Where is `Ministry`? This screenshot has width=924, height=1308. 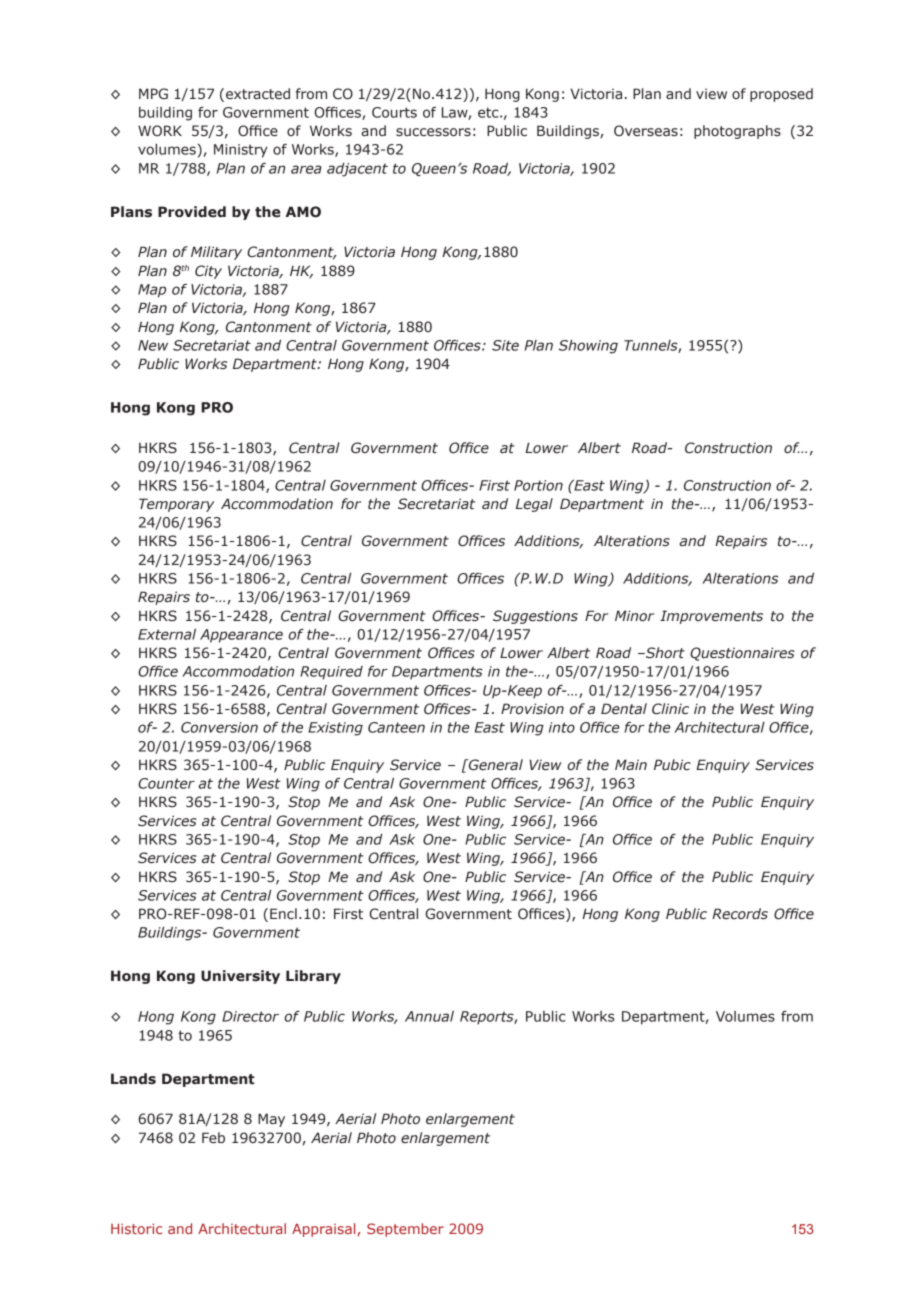 Ministry is located at coordinates (241, 151).
